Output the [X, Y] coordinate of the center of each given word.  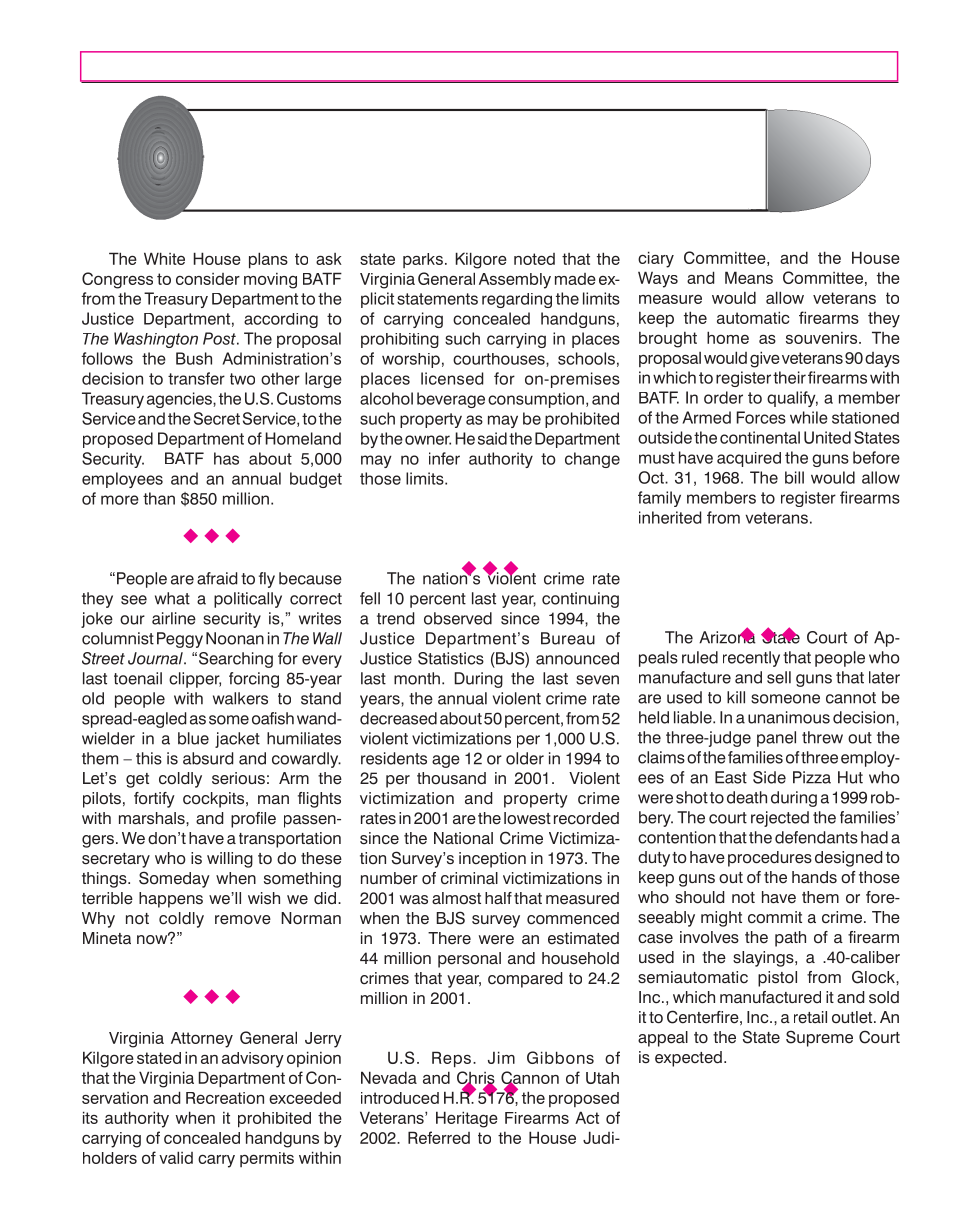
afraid [217, 578]
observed [458, 618]
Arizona [727, 636]
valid [176, 1157]
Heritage [467, 1119]
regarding [517, 300]
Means [749, 277]
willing [230, 860]
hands [814, 877]
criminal [469, 878]
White [164, 258]
